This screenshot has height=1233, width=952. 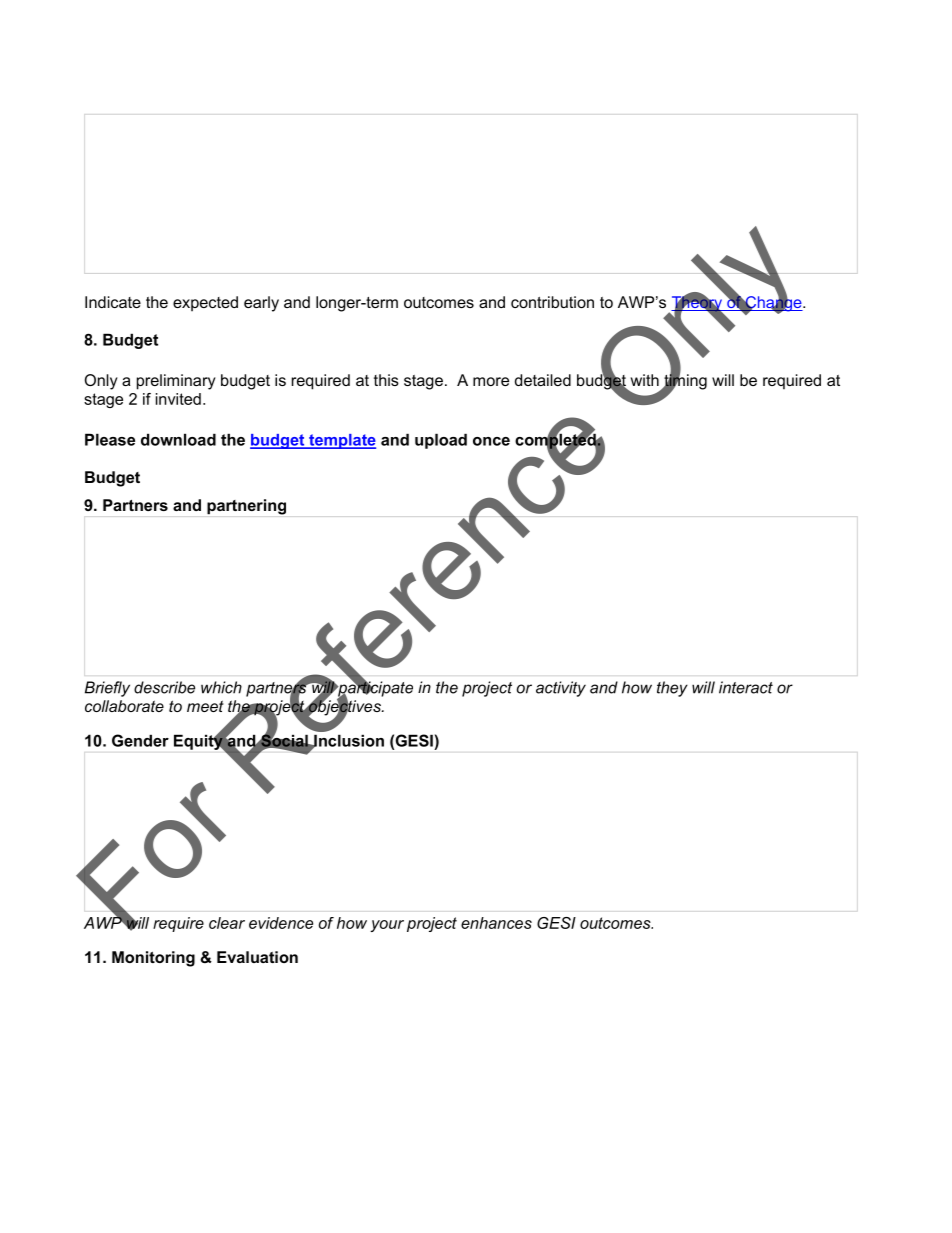 What do you see at coordinates (164, 687) in the screenshot?
I see `describe` at bounding box center [164, 687].
